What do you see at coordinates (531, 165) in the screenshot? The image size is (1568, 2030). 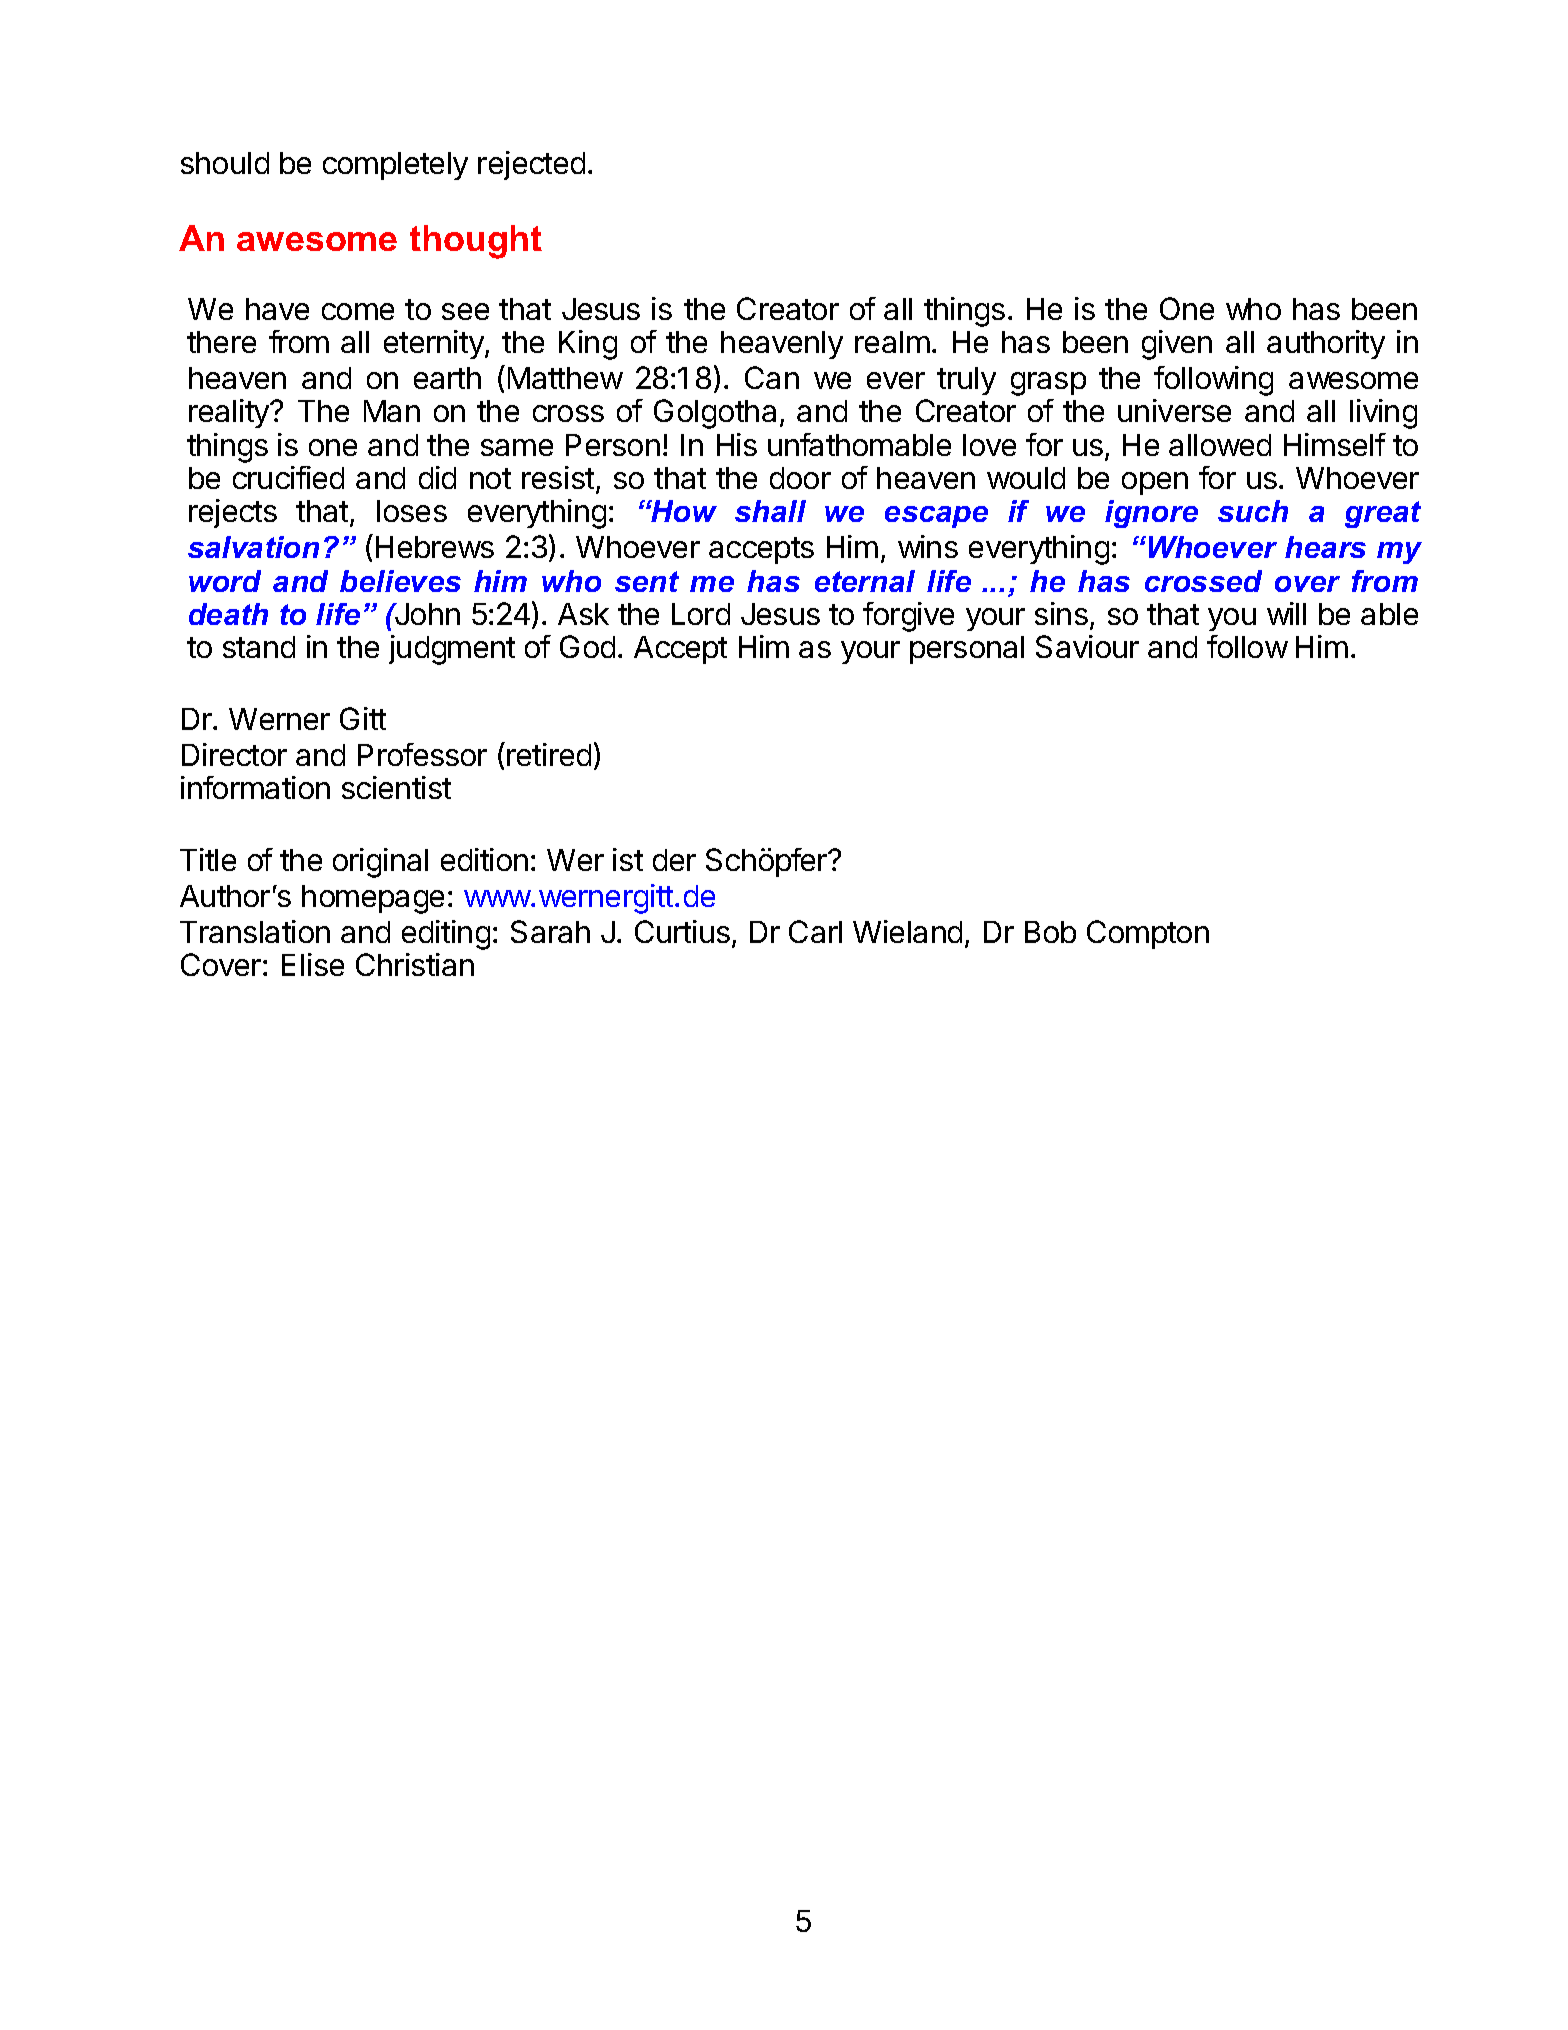 I see `rejected` at bounding box center [531, 165].
